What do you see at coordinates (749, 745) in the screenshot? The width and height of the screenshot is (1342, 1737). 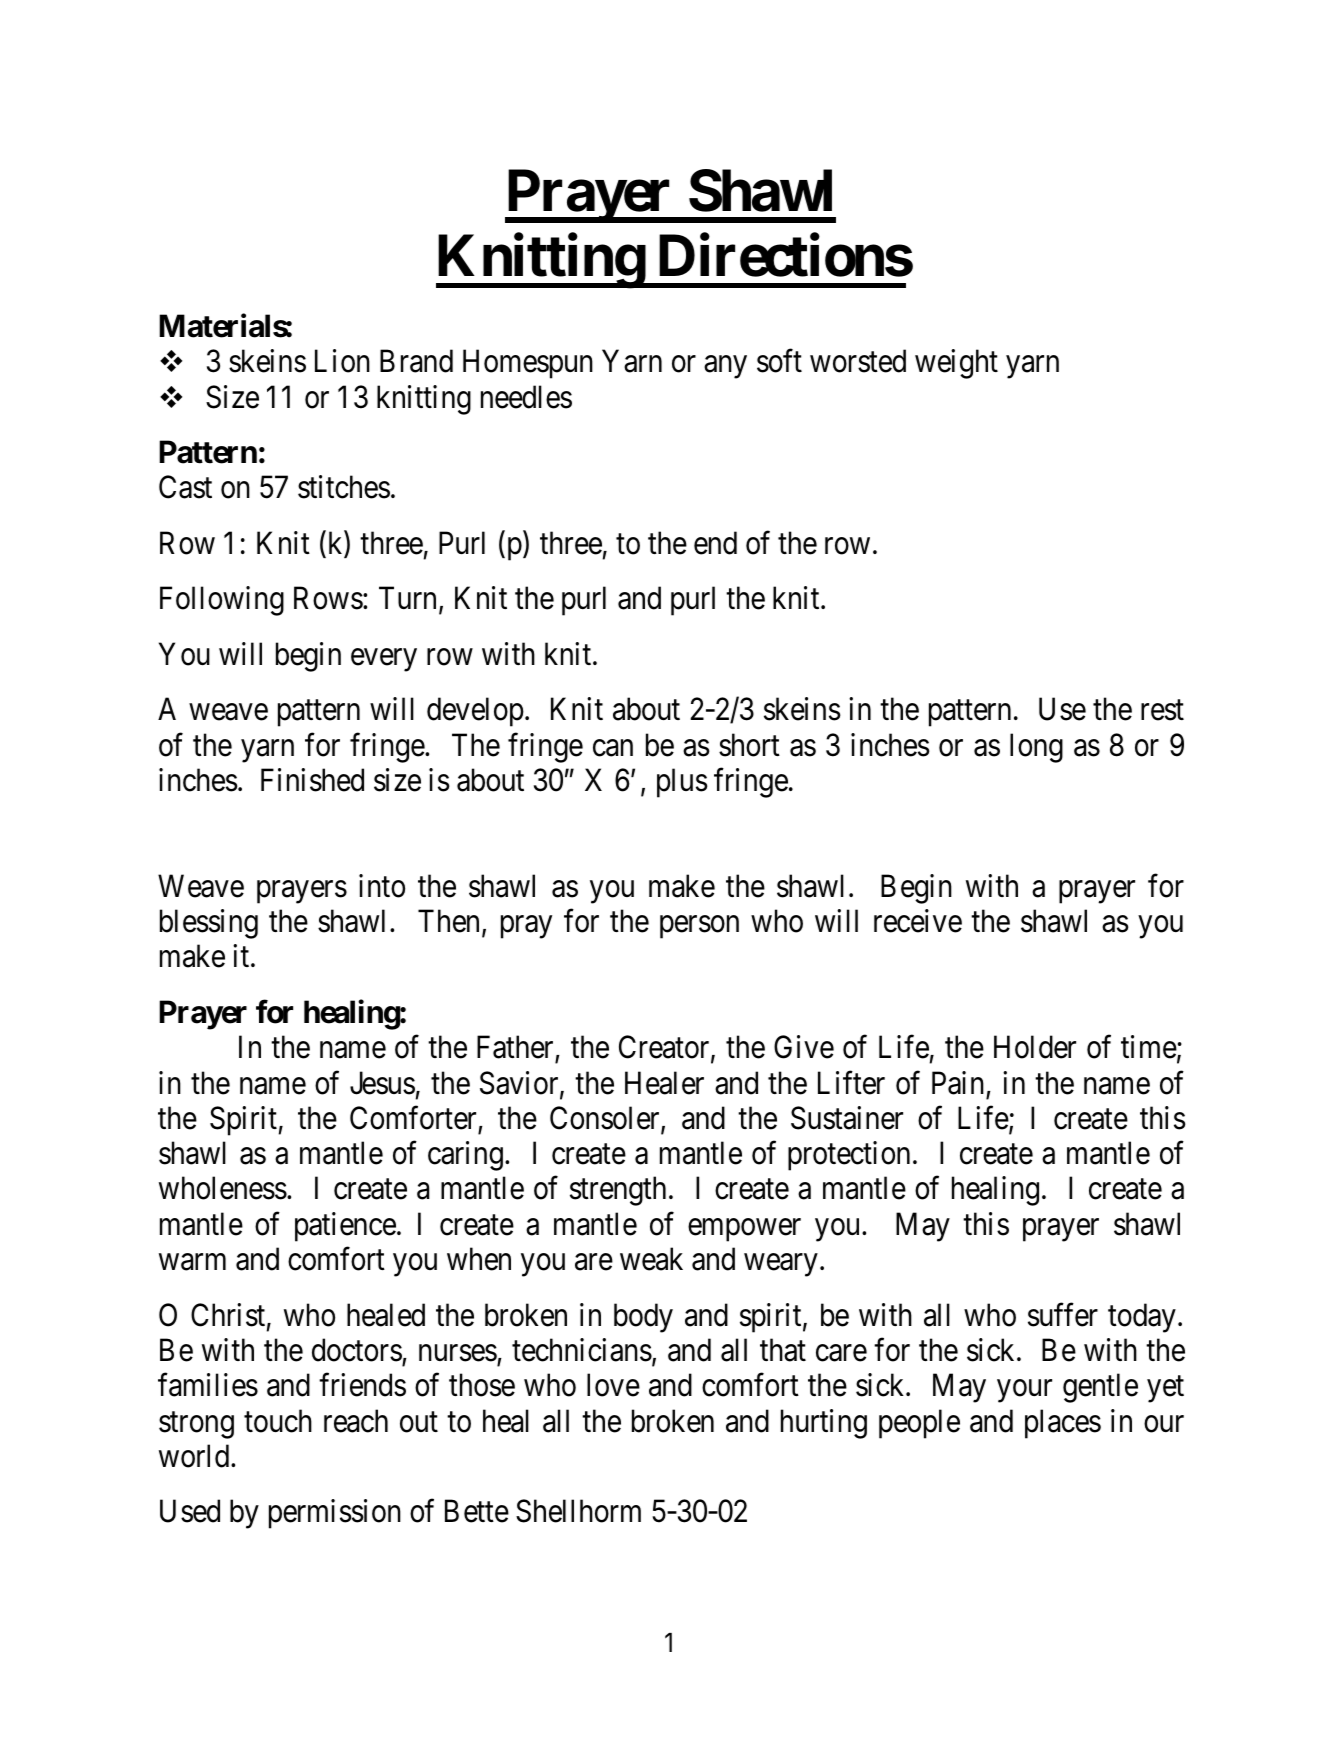 I see `short` at bounding box center [749, 745].
